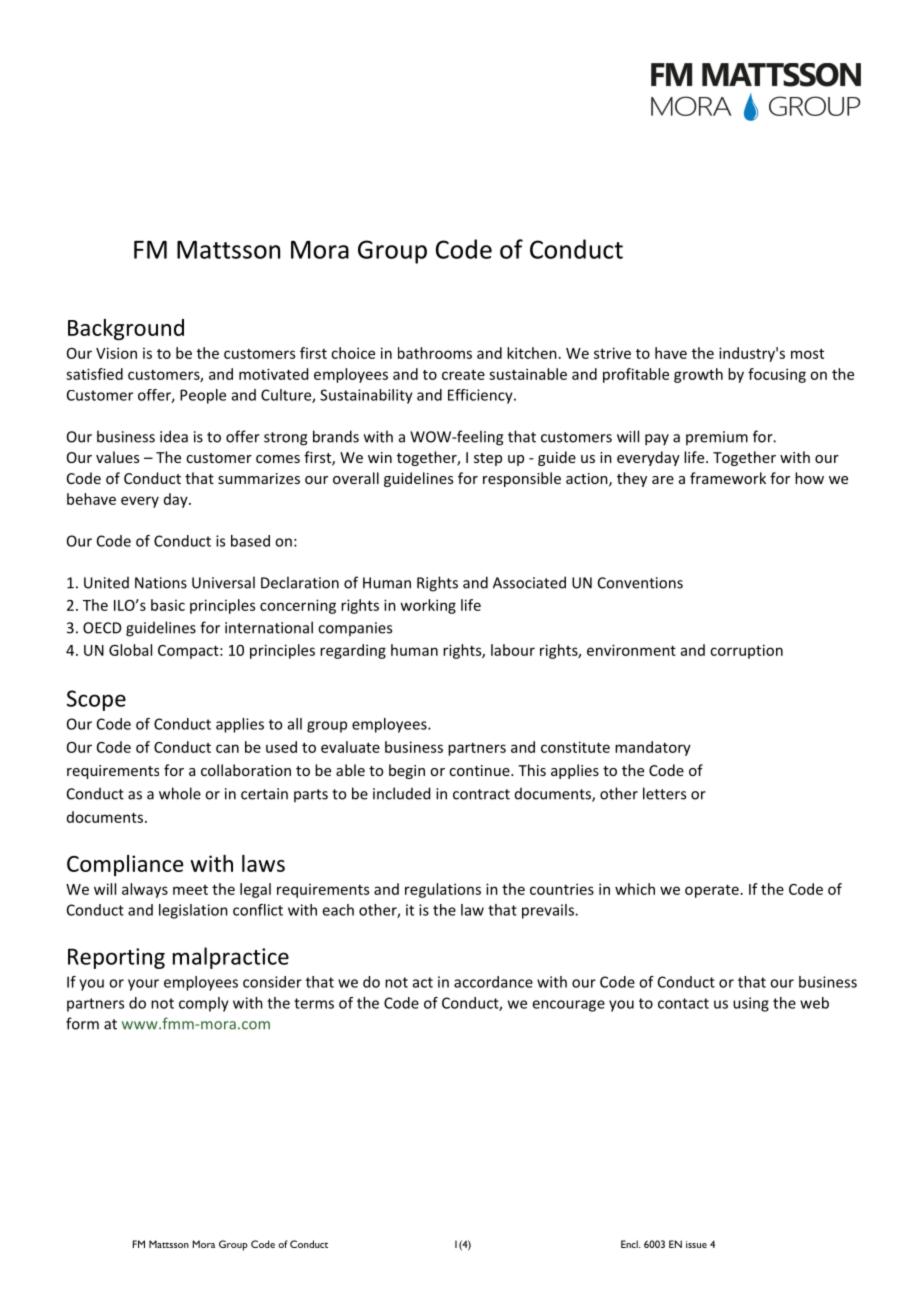  What do you see at coordinates (130, 650) in the page?
I see `Global` at bounding box center [130, 650].
